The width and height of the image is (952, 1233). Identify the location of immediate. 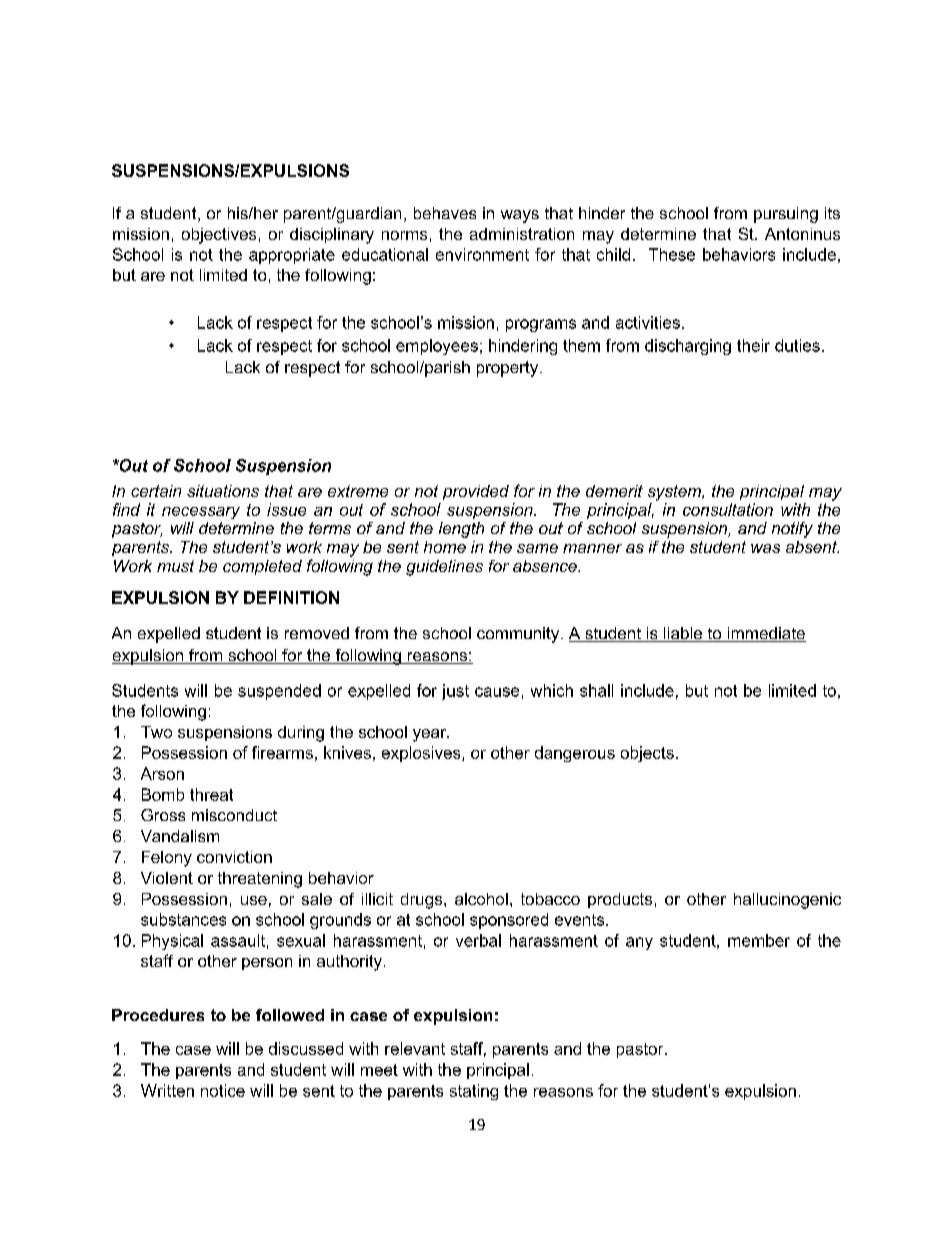
(765, 634).
